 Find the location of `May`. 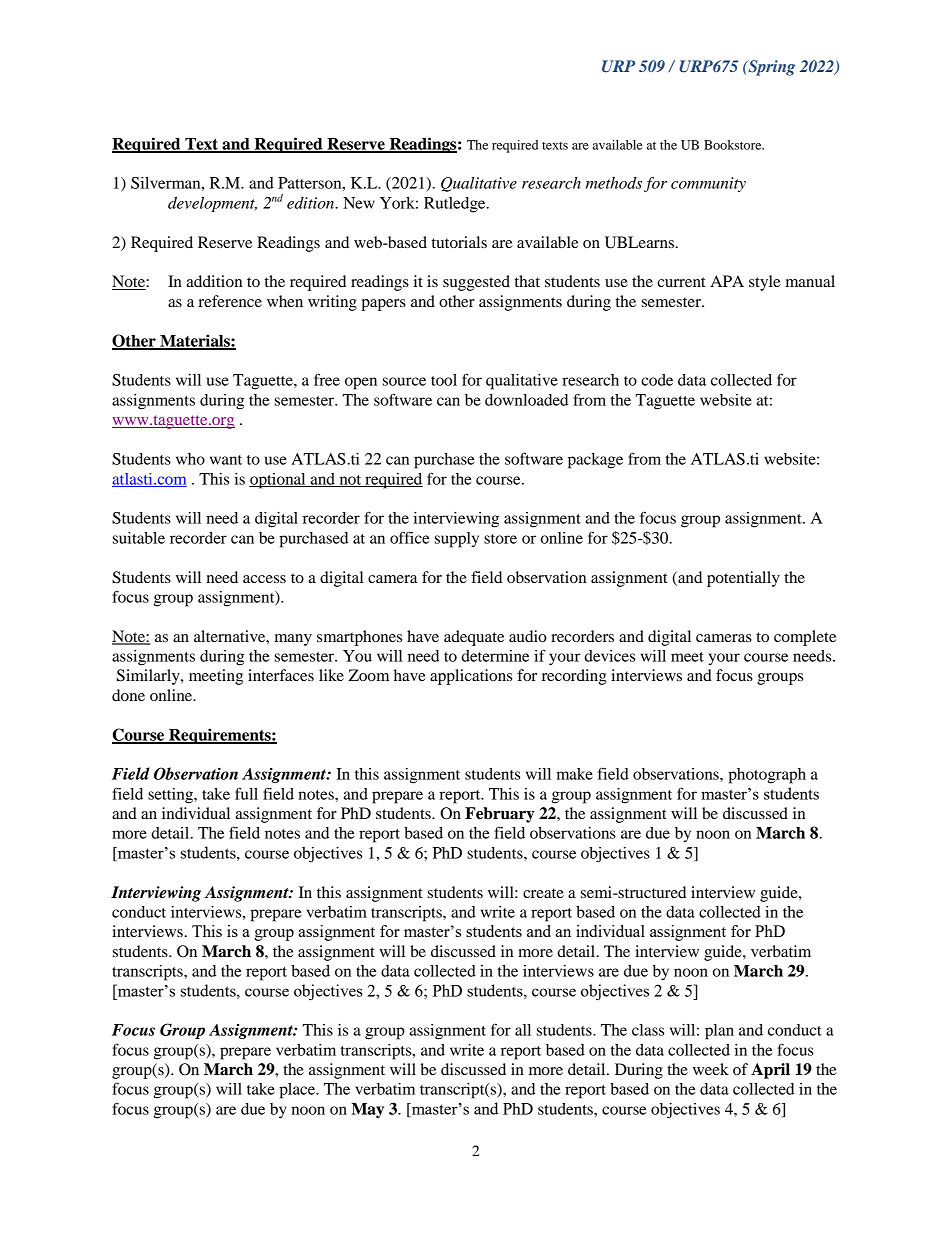

May is located at coordinates (367, 1110).
